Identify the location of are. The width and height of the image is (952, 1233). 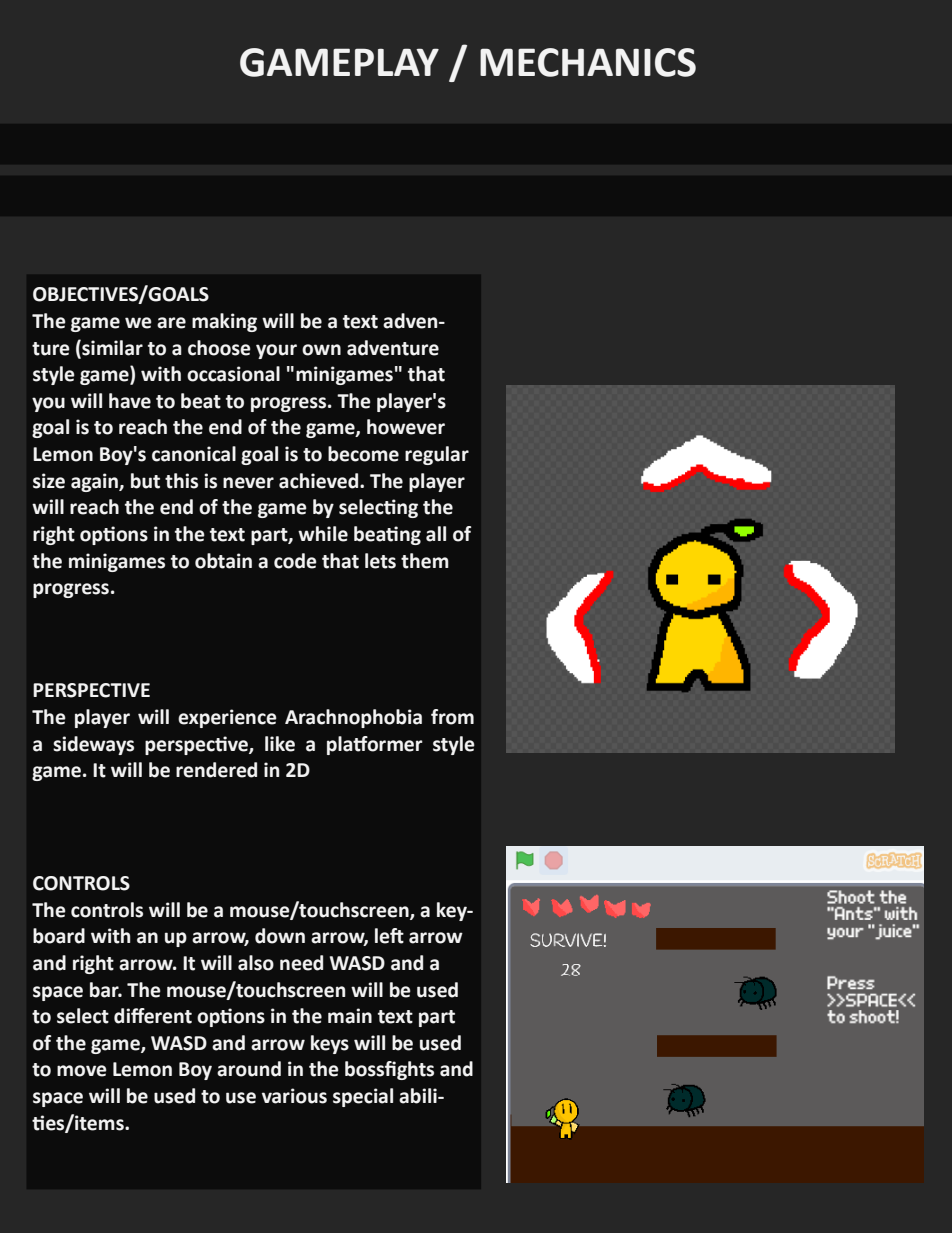
(171, 323).
